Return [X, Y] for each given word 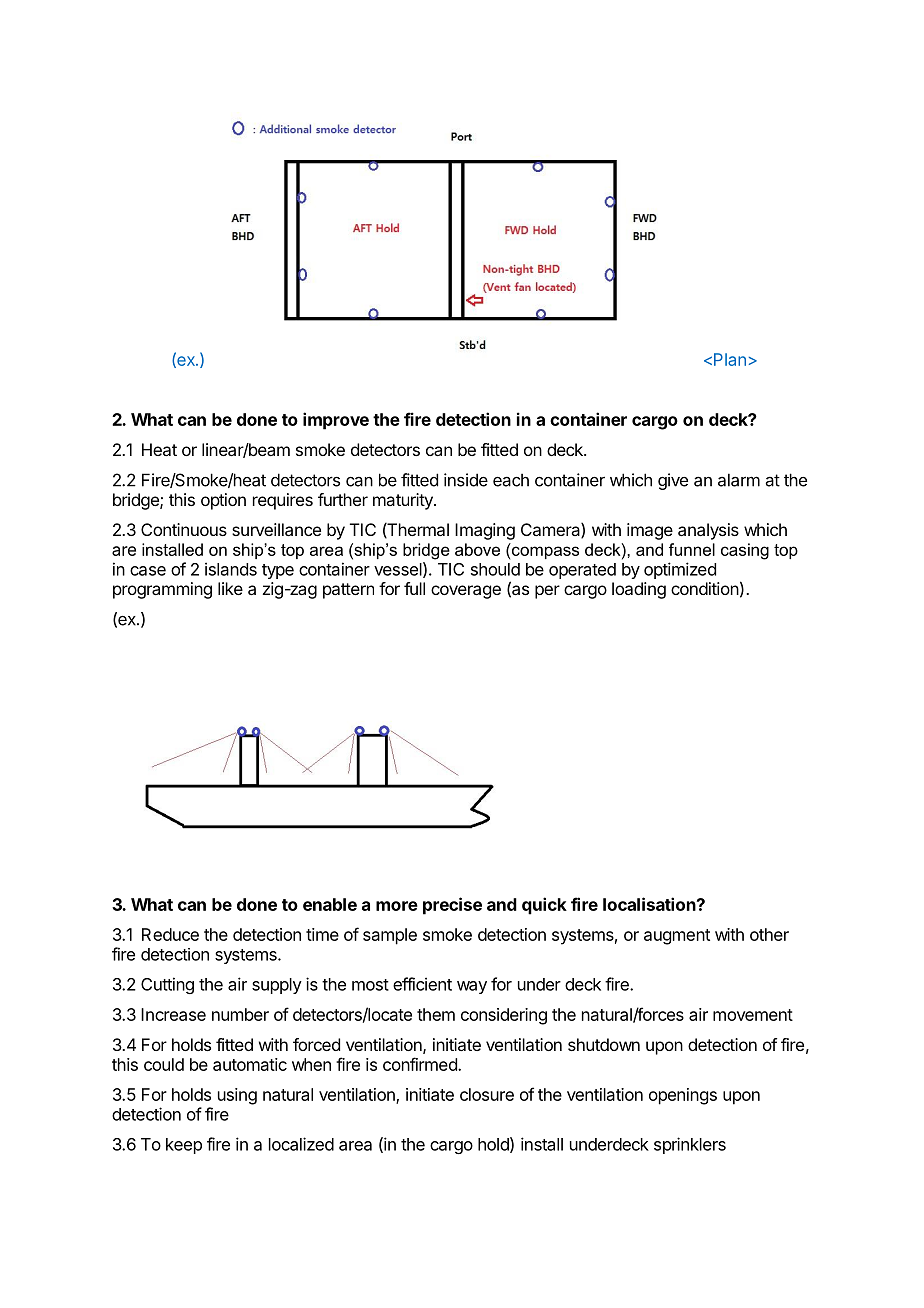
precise [452, 906]
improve [336, 421]
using [237, 1096]
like [230, 588]
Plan [730, 359]
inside [466, 480]
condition [705, 588]
